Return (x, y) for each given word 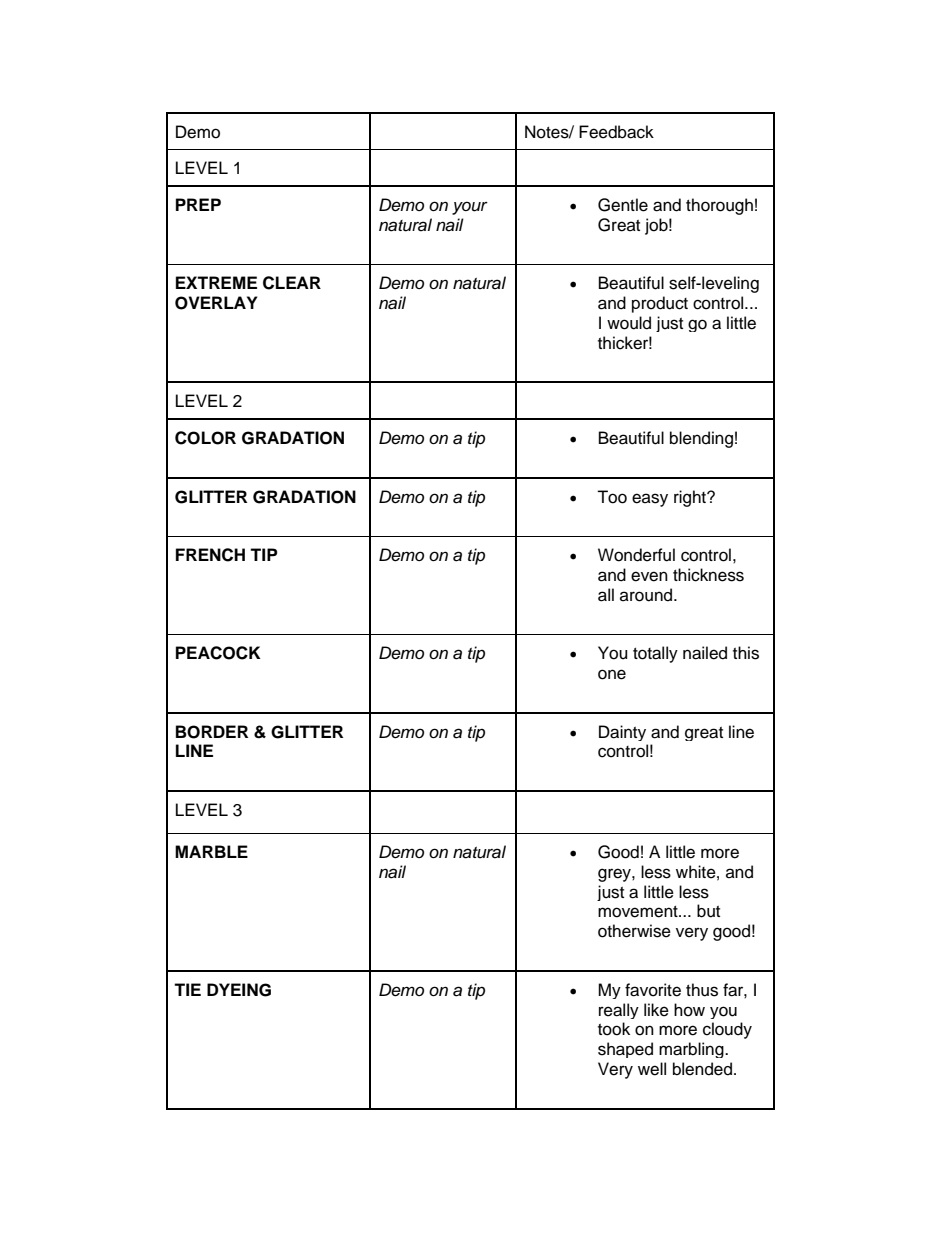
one (612, 674)
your (470, 208)
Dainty (622, 733)
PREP (198, 204)
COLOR (205, 438)
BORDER (212, 732)
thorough (719, 206)
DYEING (239, 990)
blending (701, 439)
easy (650, 500)
